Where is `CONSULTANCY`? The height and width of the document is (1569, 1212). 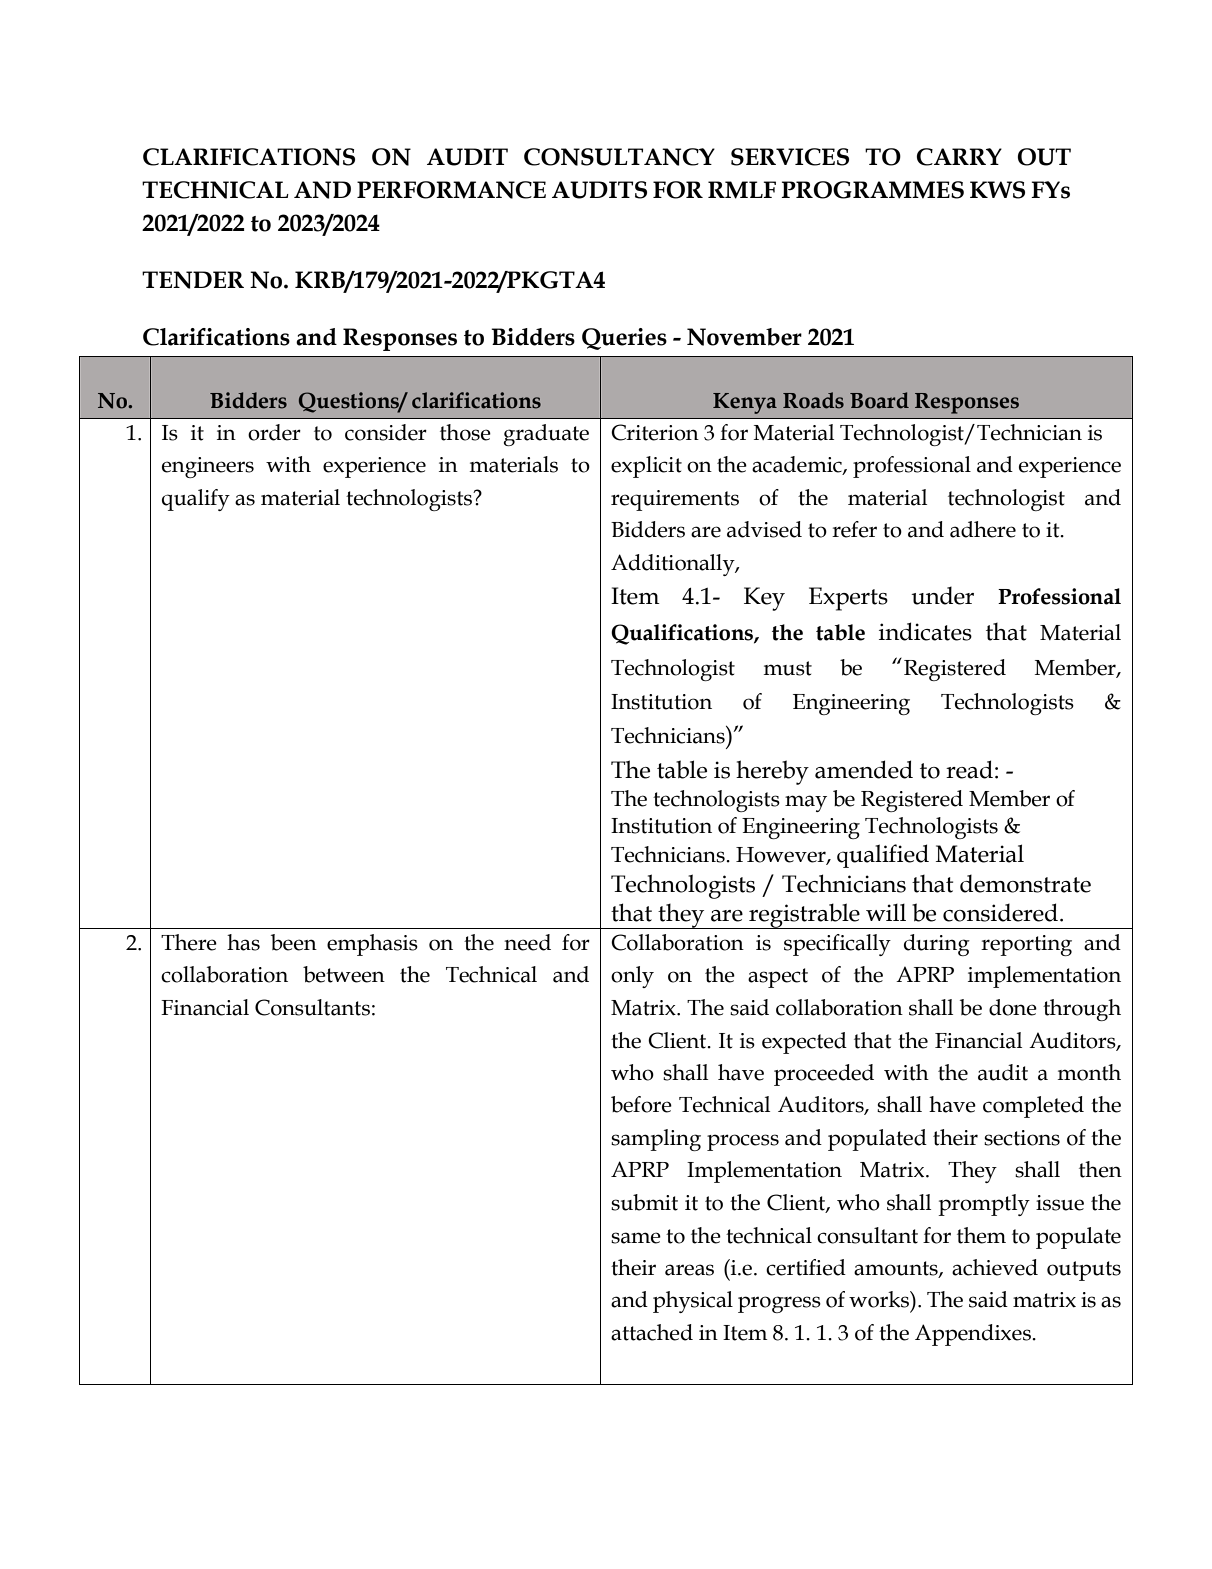 CONSULTANCY is located at coordinates (619, 157).
